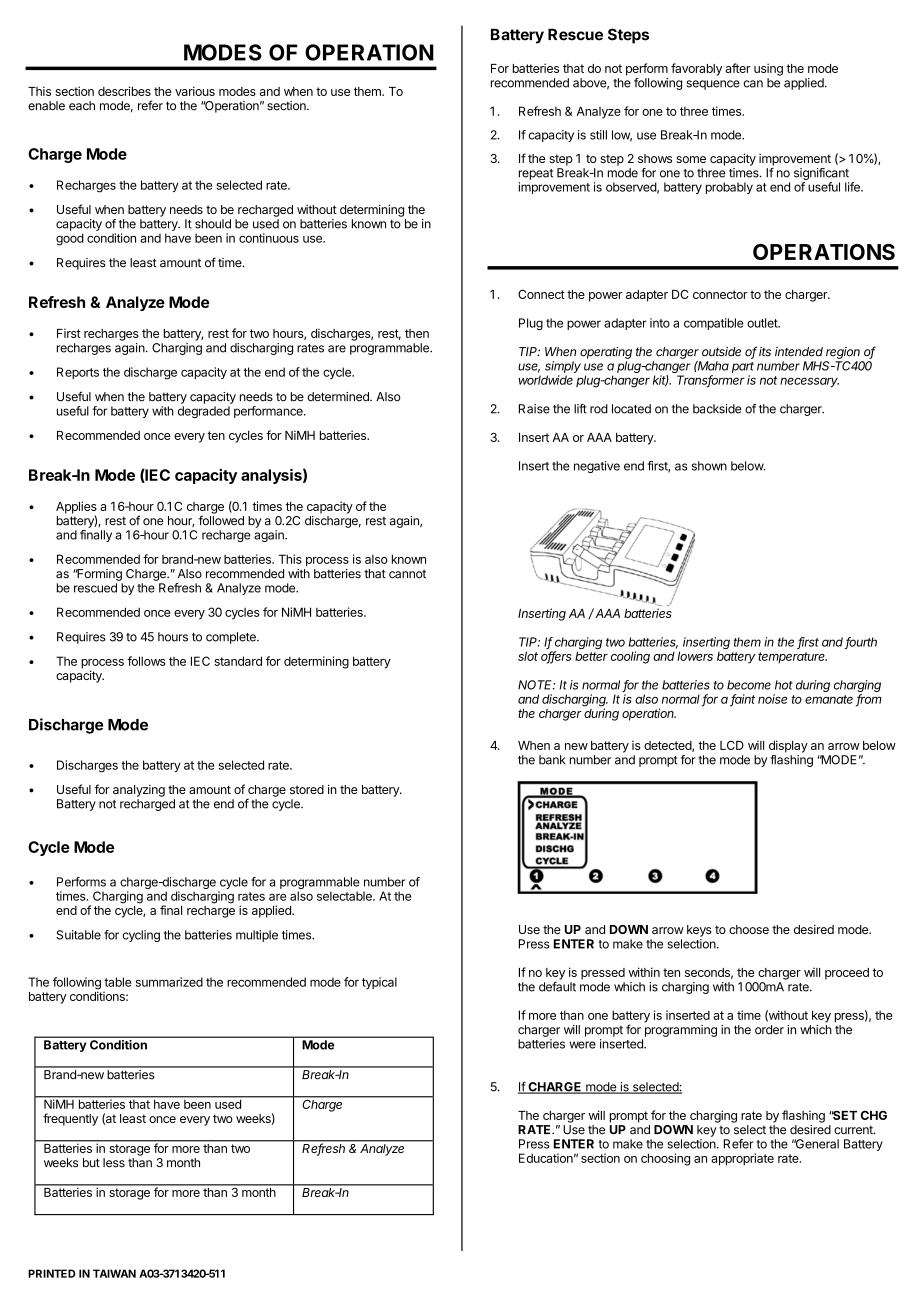 Image resolution: width=924 pixels, height=1308 pixels. What do you see at coordinates (124, 91) in the screenshot?
I see `describes` at bounding box center [124, 91].
